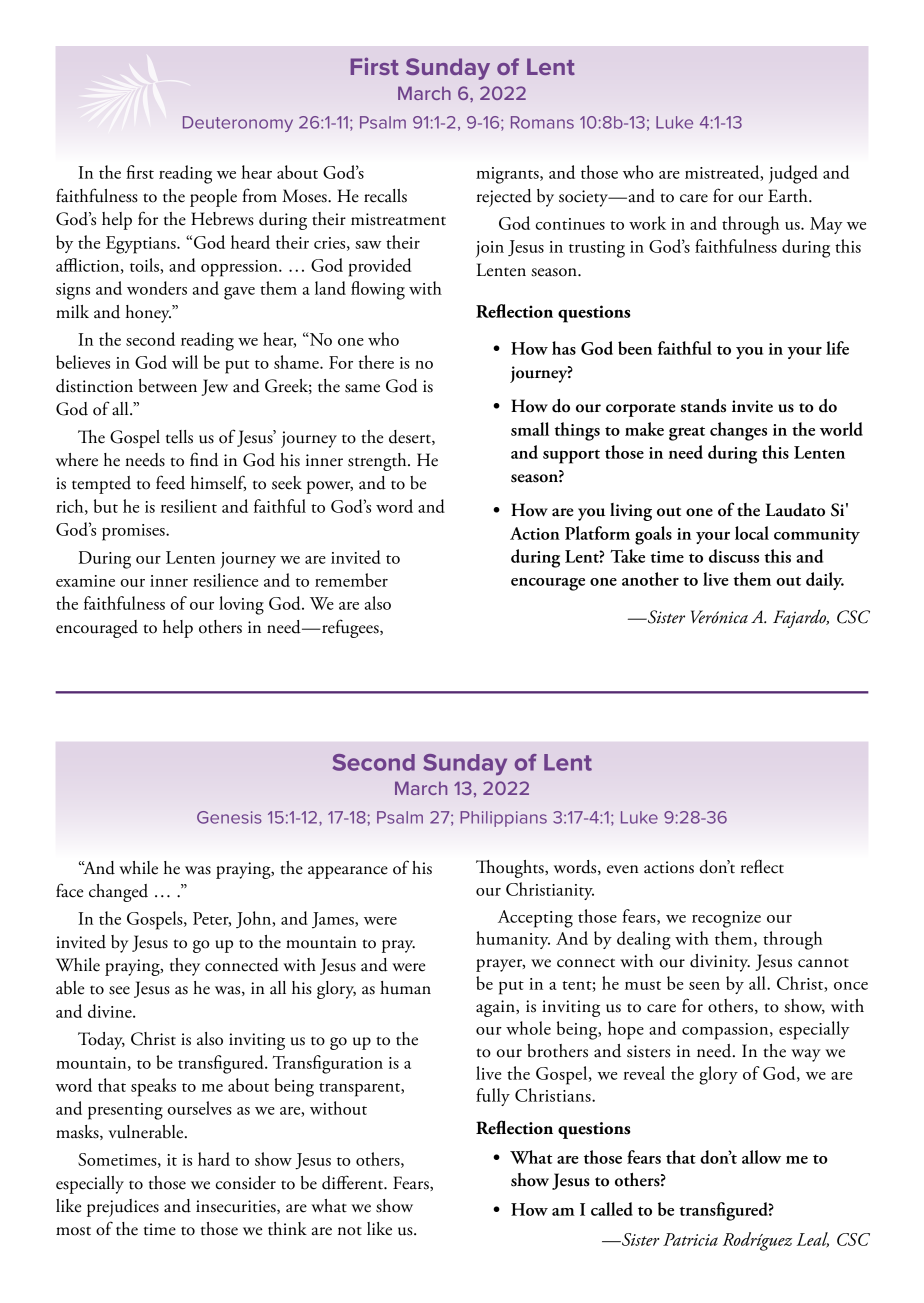 The height and width of the image is (1303, 924). Describe the element at coordinates (508, 175) in the image. I see `migrants` at that location.
